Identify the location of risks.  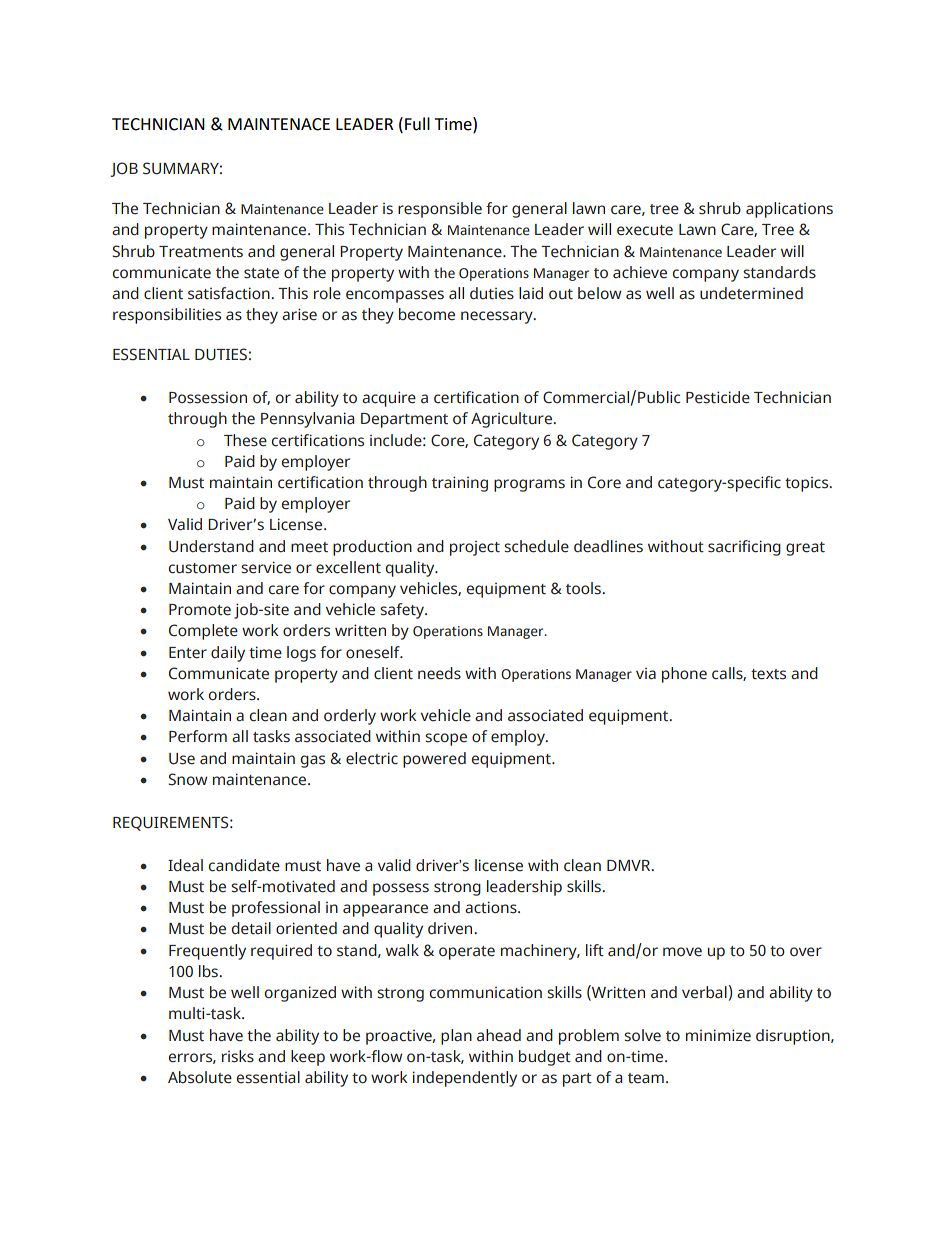
(238, 1056).
